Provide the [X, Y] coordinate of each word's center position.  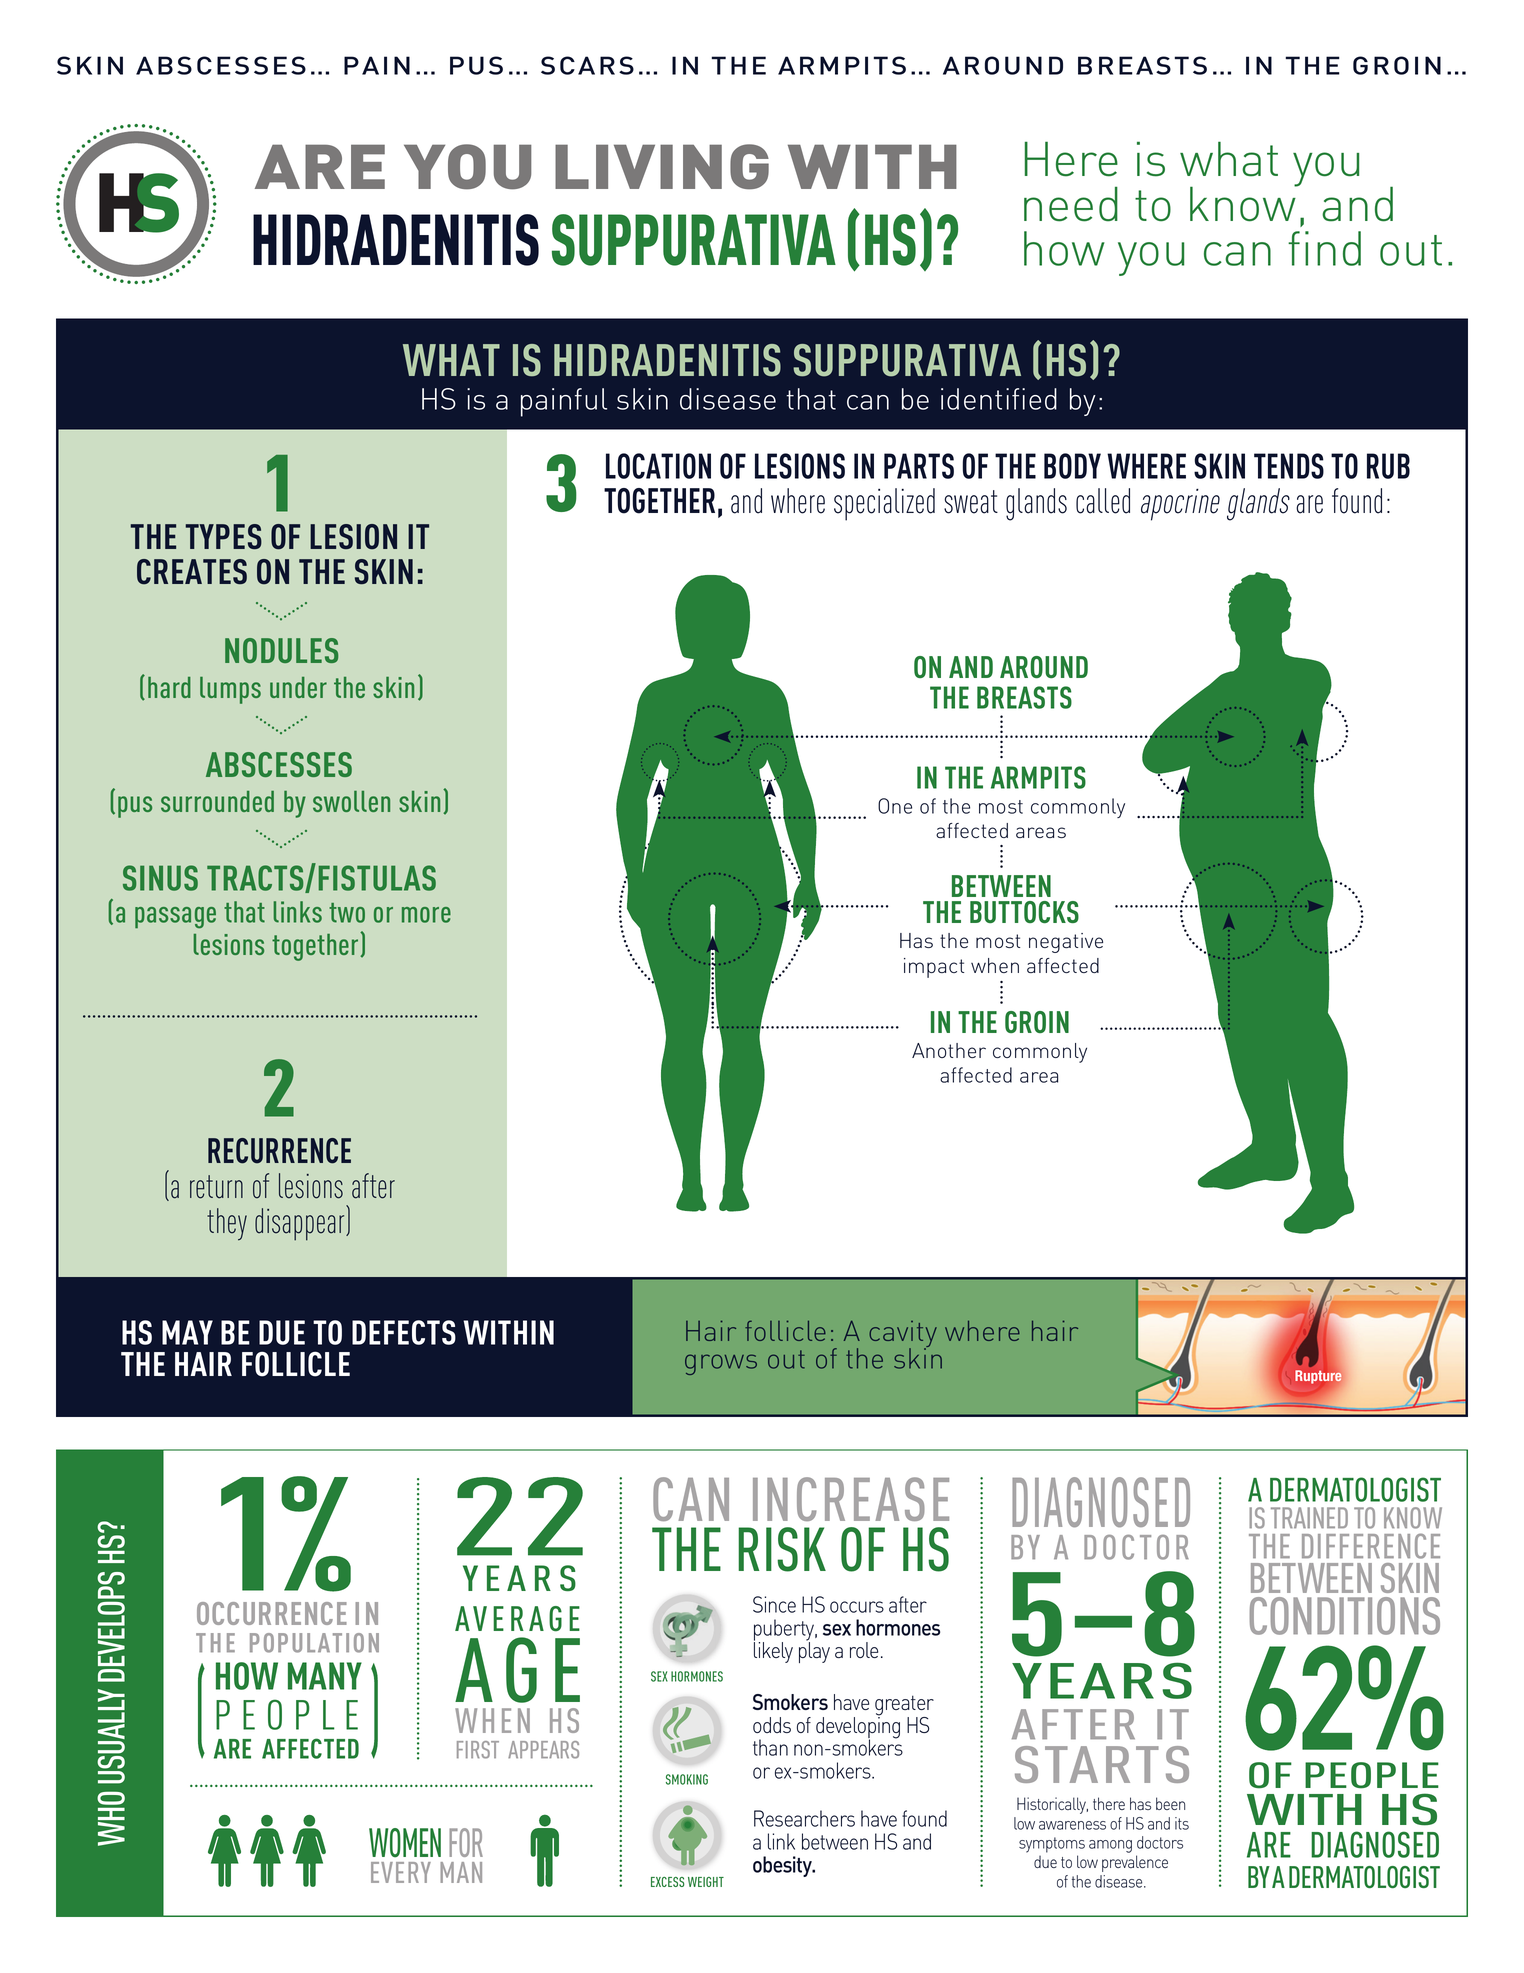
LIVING [662, 167]
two [347, 913]
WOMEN [405, 1843]
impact [934, 968]
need [1071, 204]
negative [1066, 943]
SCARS [587, 65]
